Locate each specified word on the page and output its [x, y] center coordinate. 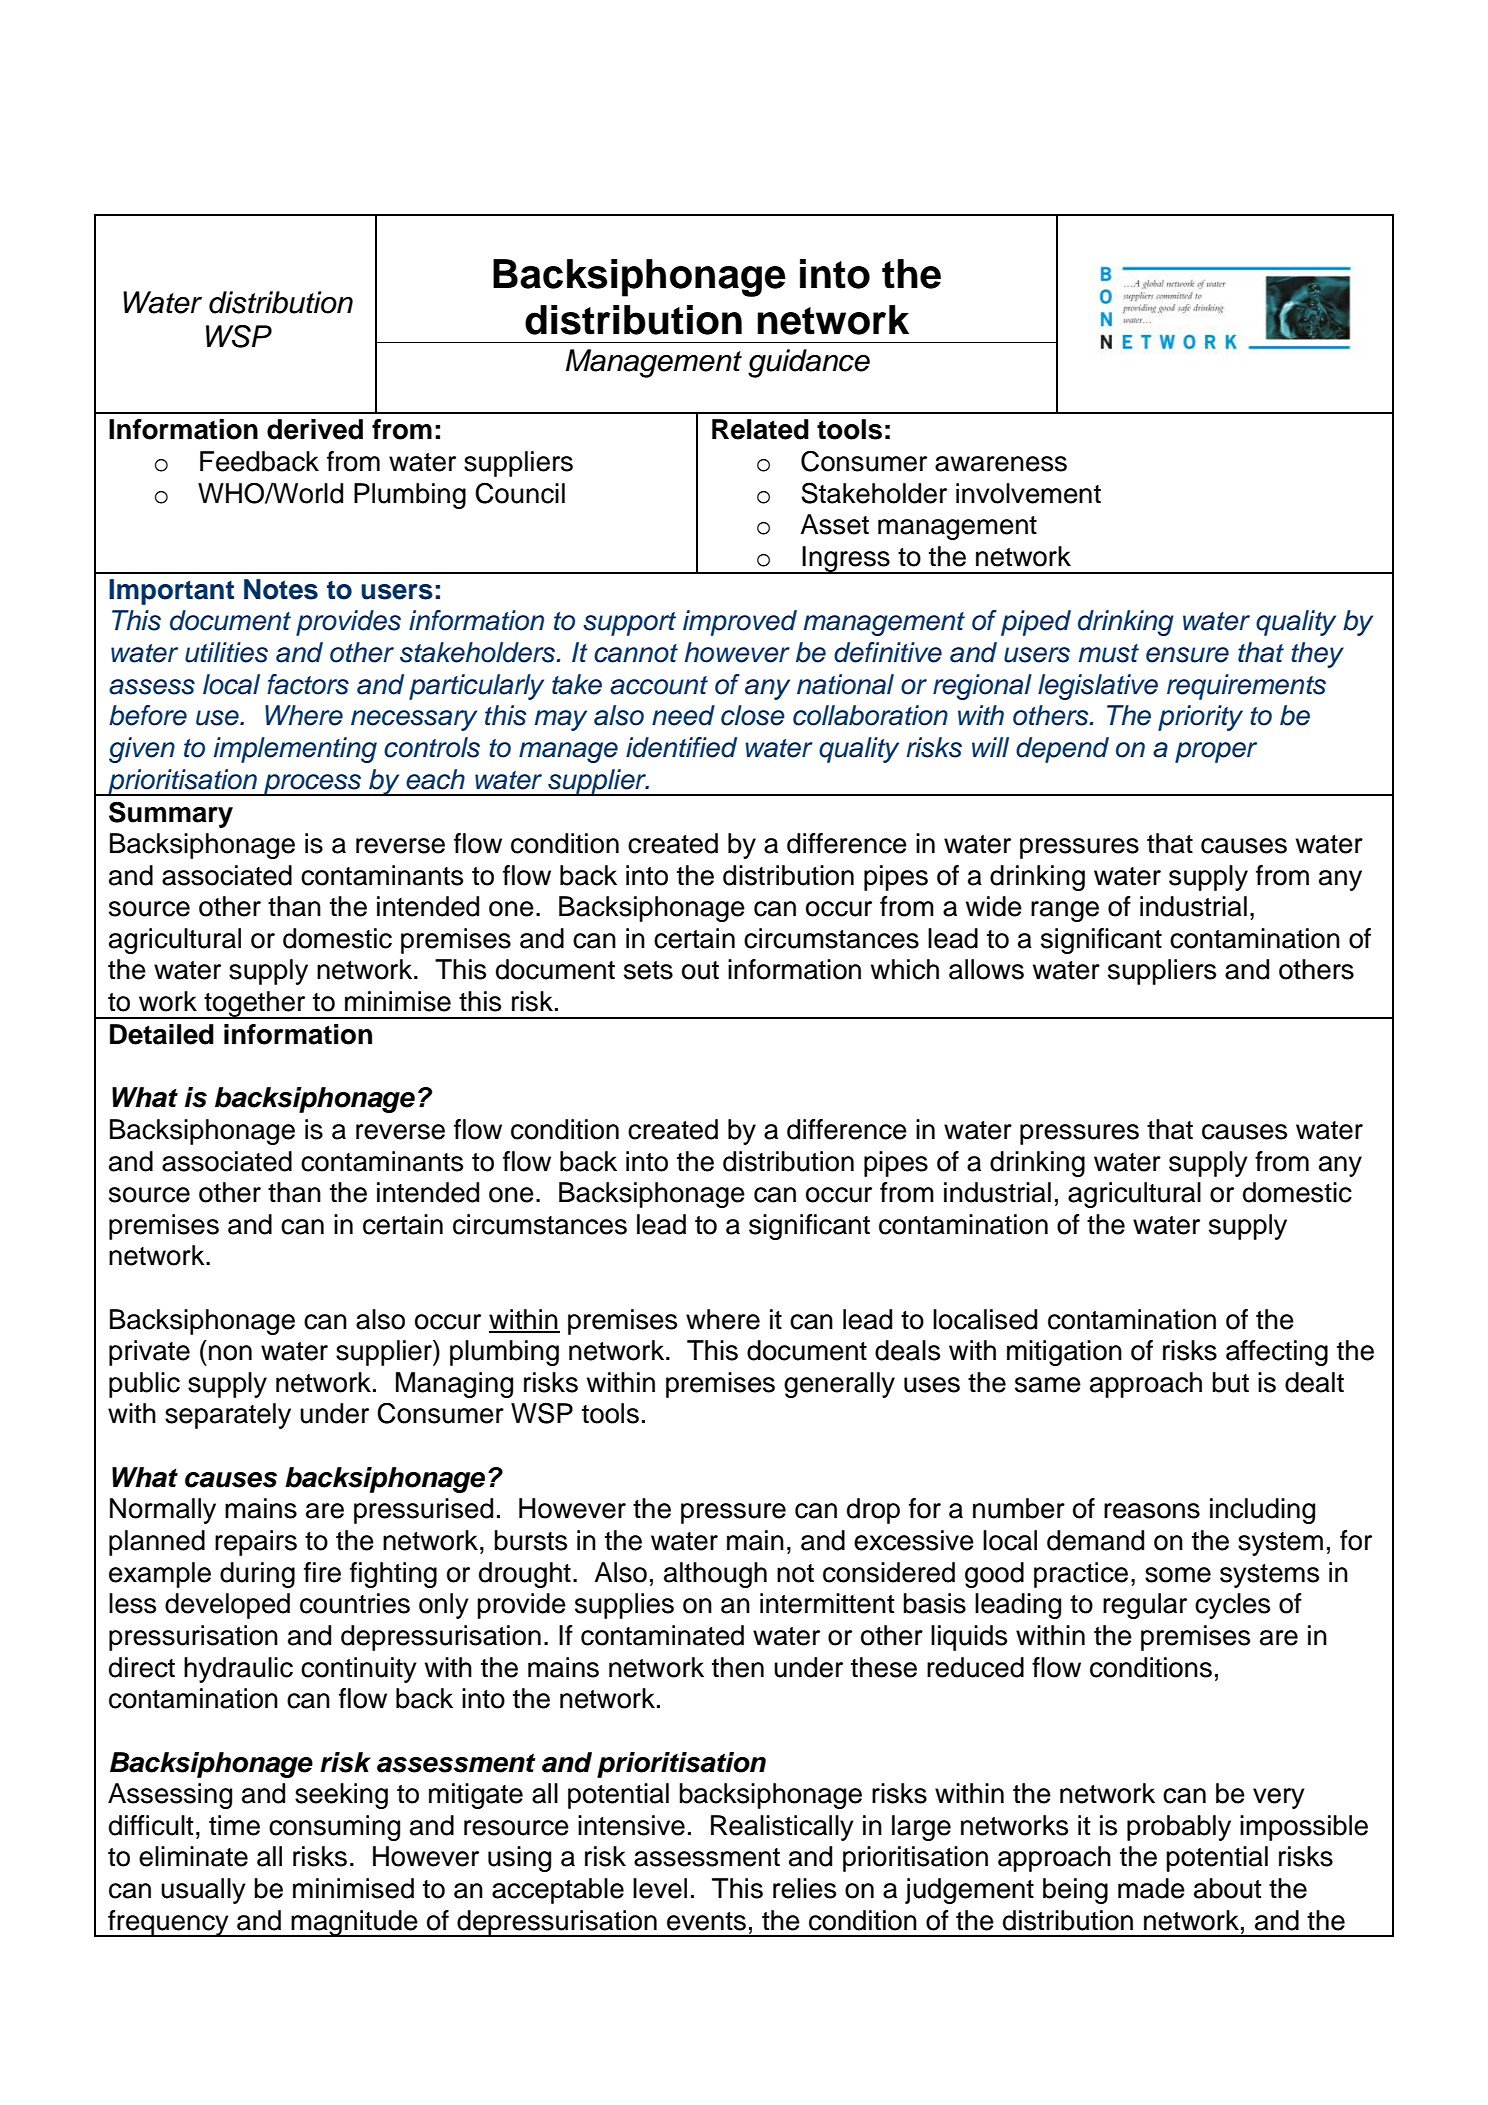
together [255, 1005]
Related [760, 429]
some [1178, 1575]
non [230, 1353]
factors [308, 684]
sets [648, 970]
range [1065, 911]
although [715, 1575]
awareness [1001, 464]
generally [839, 1385]
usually [203, 1891]
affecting [1277, 1353]
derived [315, 429]
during [257, 1575]
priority [1200, 718]
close [753, 715]
